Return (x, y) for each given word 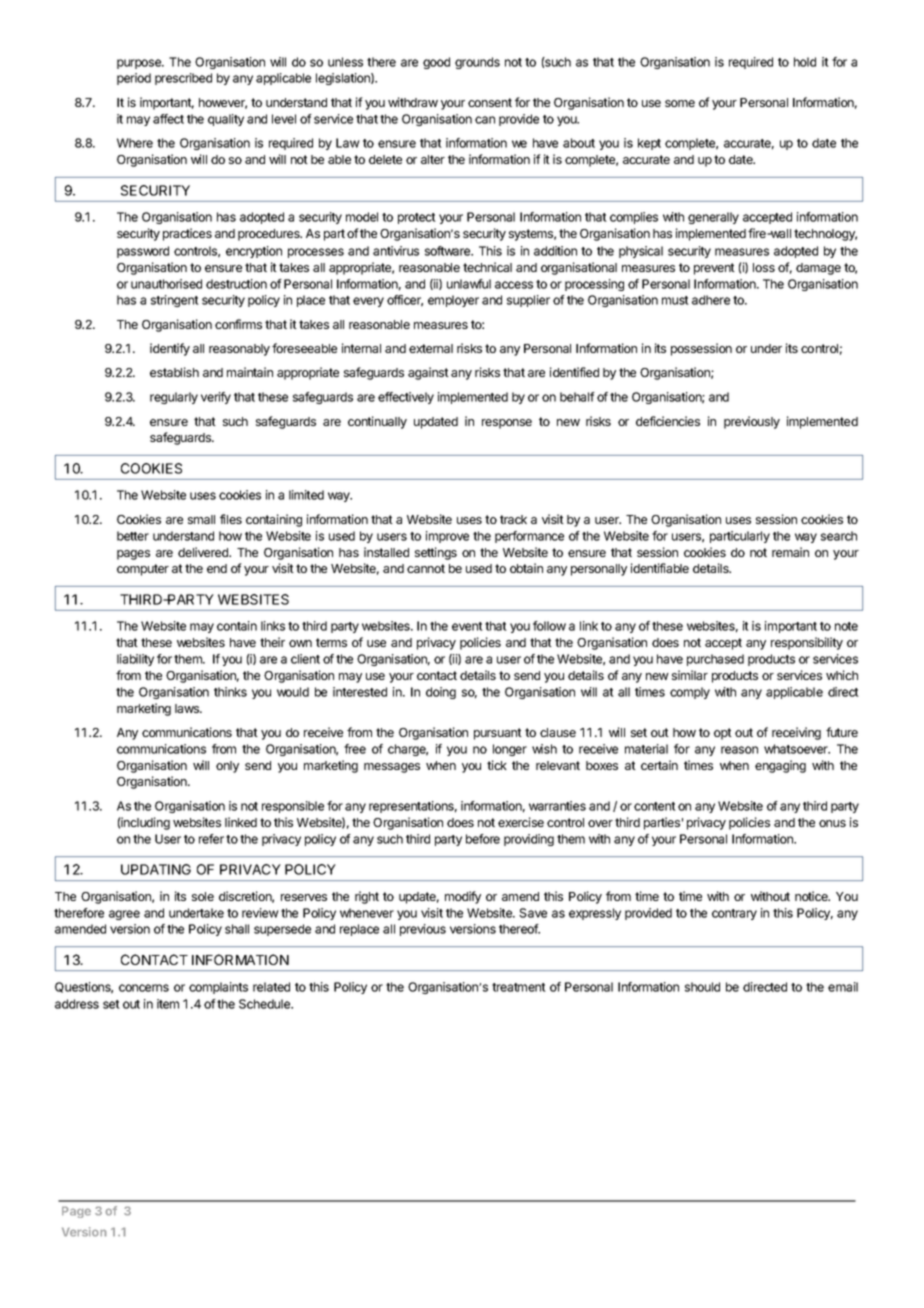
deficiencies (668, 421)
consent (490, 102)
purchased (715, 660)
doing (441, 693)
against (428, 373)
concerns (144, 988)
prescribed (183, 79)
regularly (174, 398)
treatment (519, 987)
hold (805, 62)
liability (135, 660)
